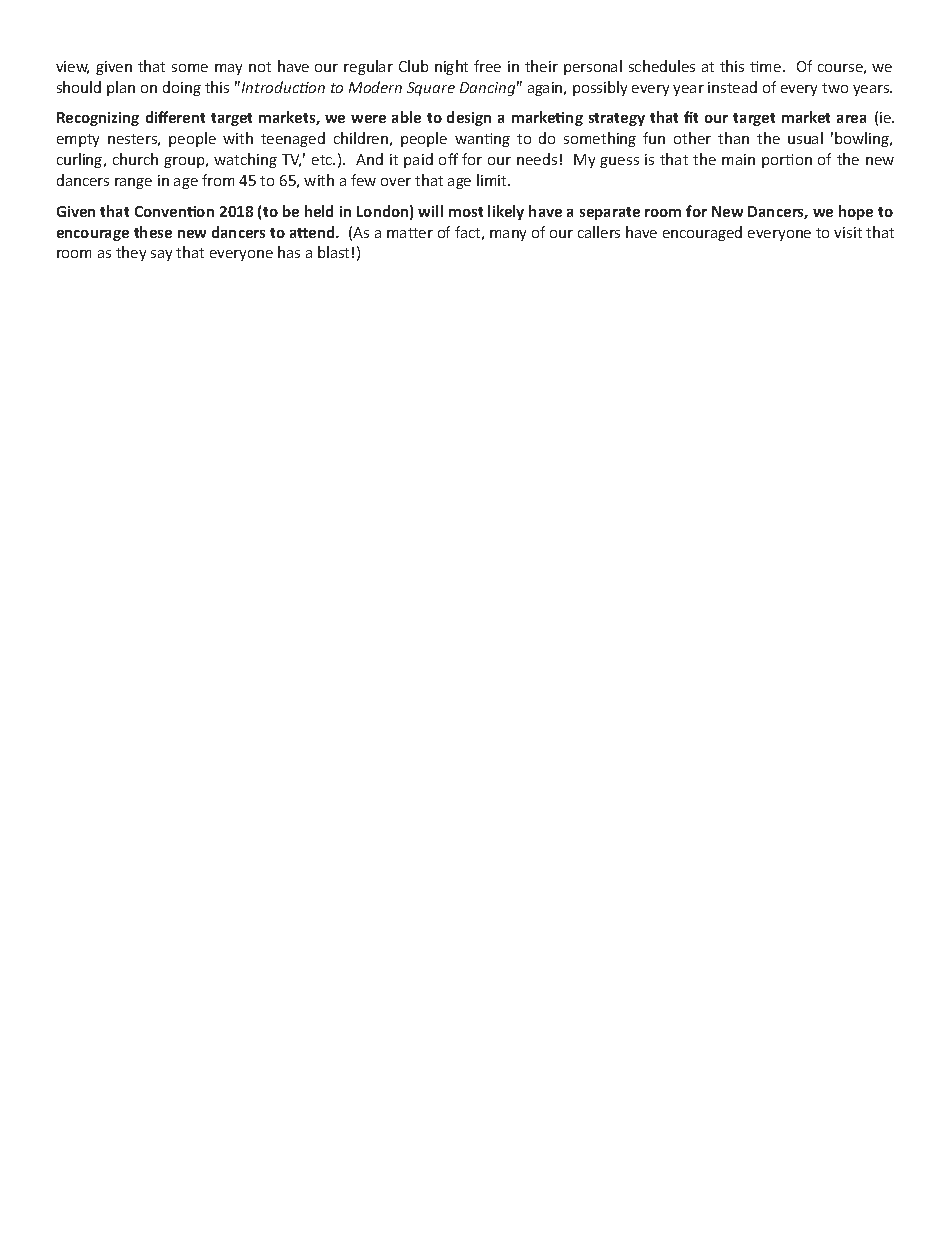 This page has height=1233, width=952. Describe the element at coordinates (767, 66) in the page. I see `time` at that location.
